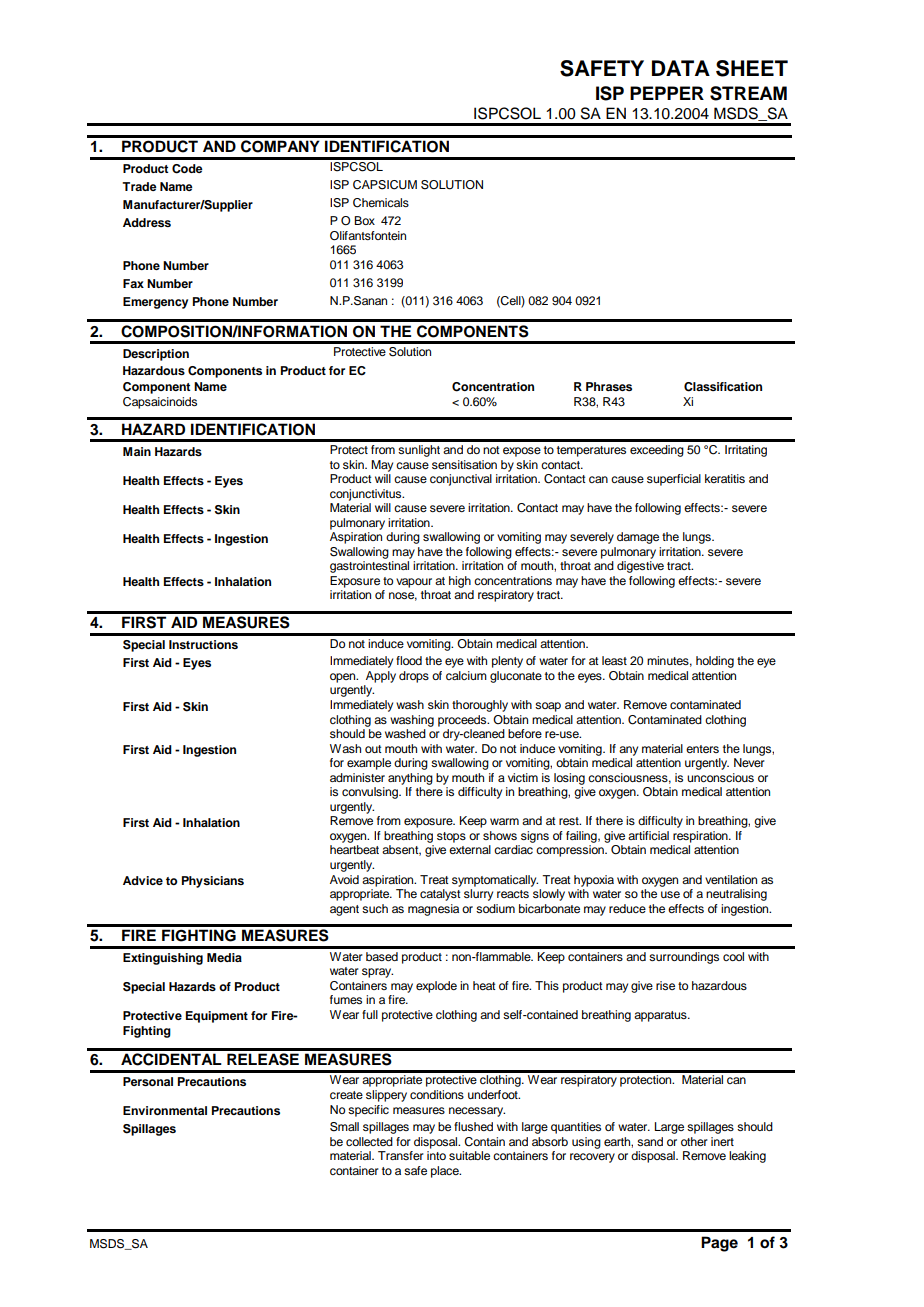 The height and width of the document is (1307, 924). I want to click on reduce, so click(627, 908).
